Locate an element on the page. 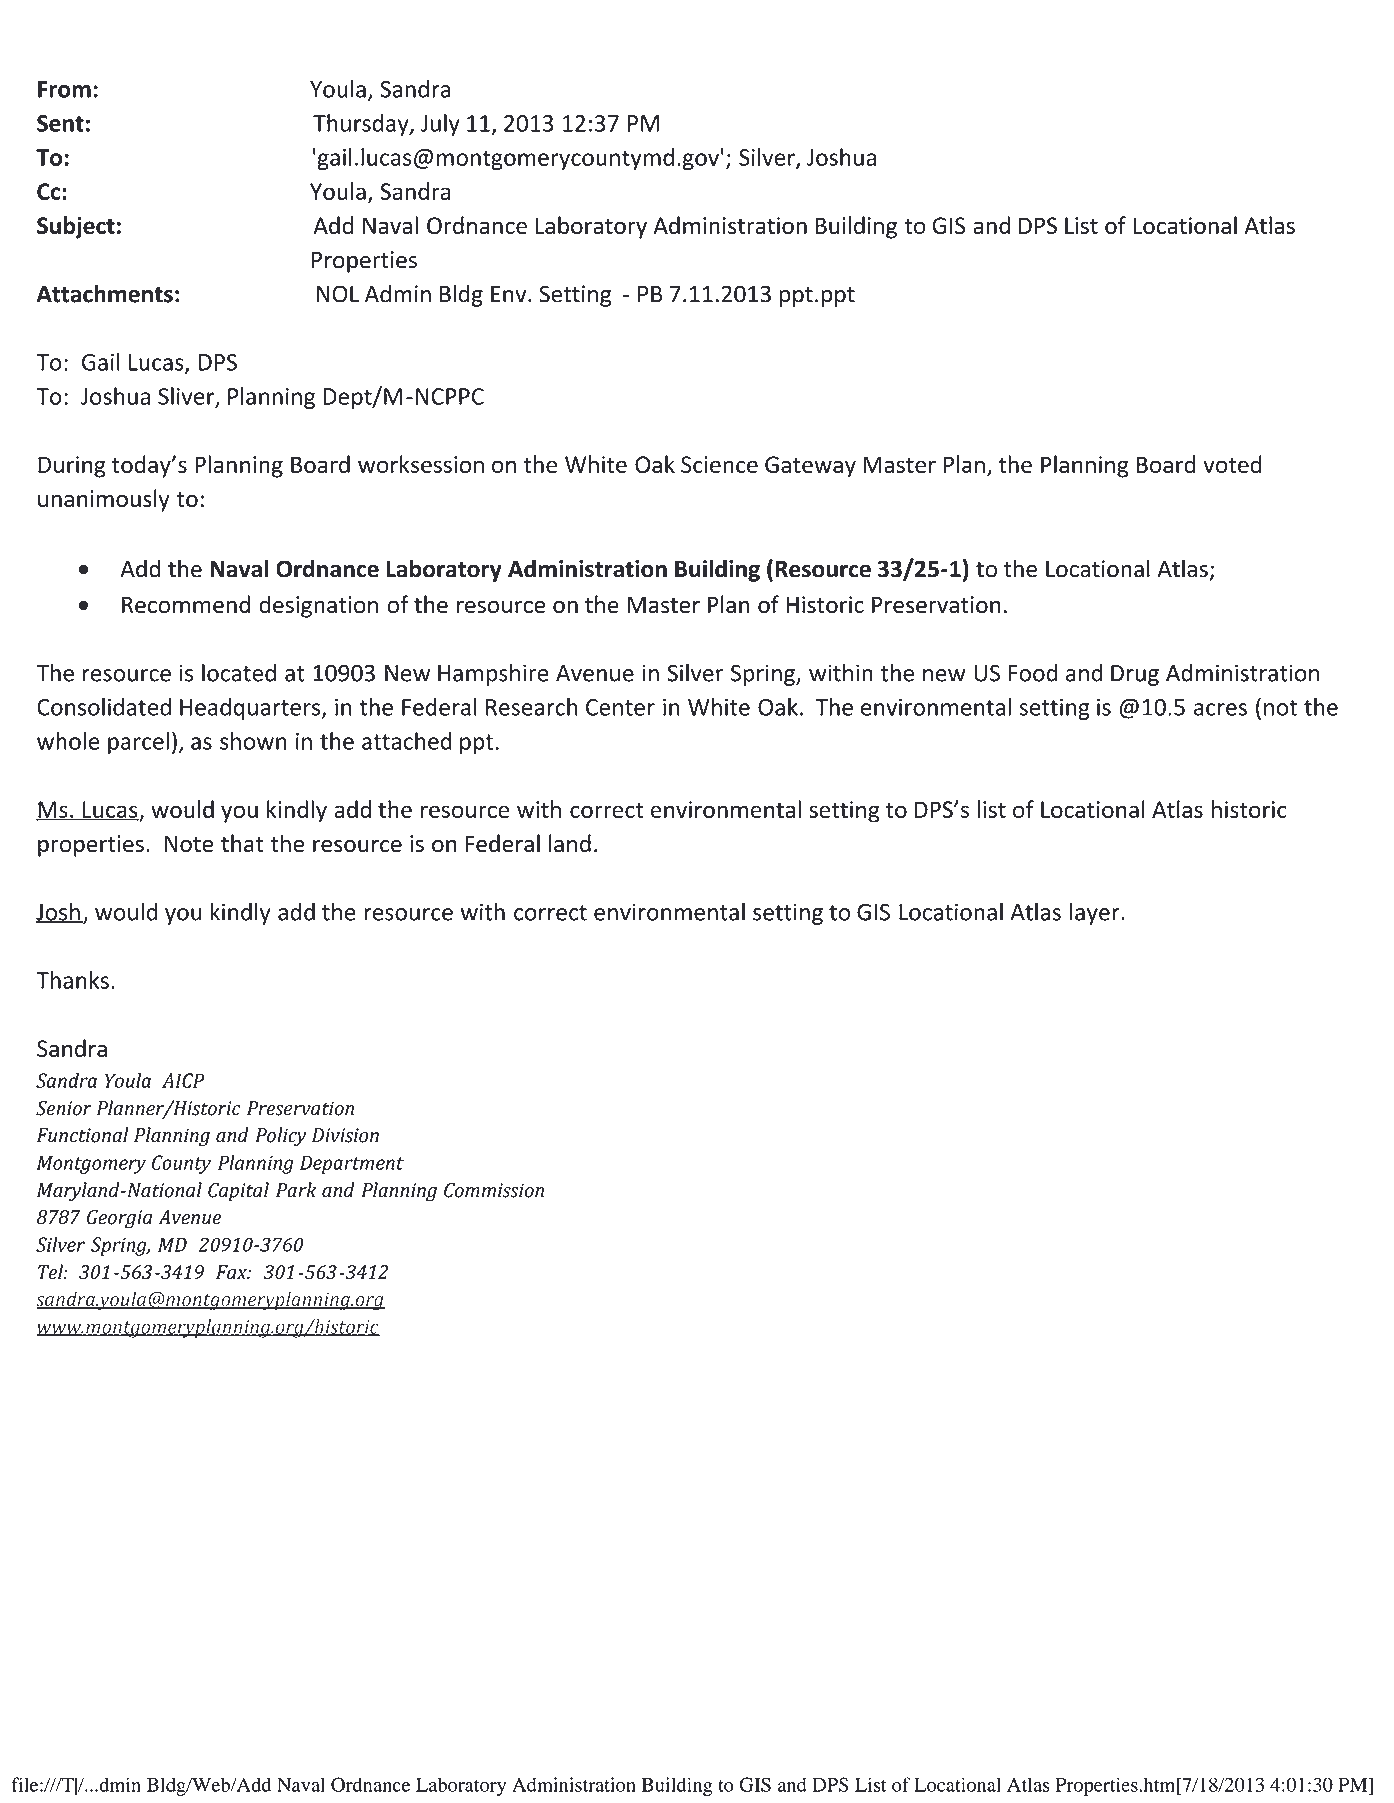 The height and width of the image is (1803, 1394). voted is located at coordinates (1232, 464).
